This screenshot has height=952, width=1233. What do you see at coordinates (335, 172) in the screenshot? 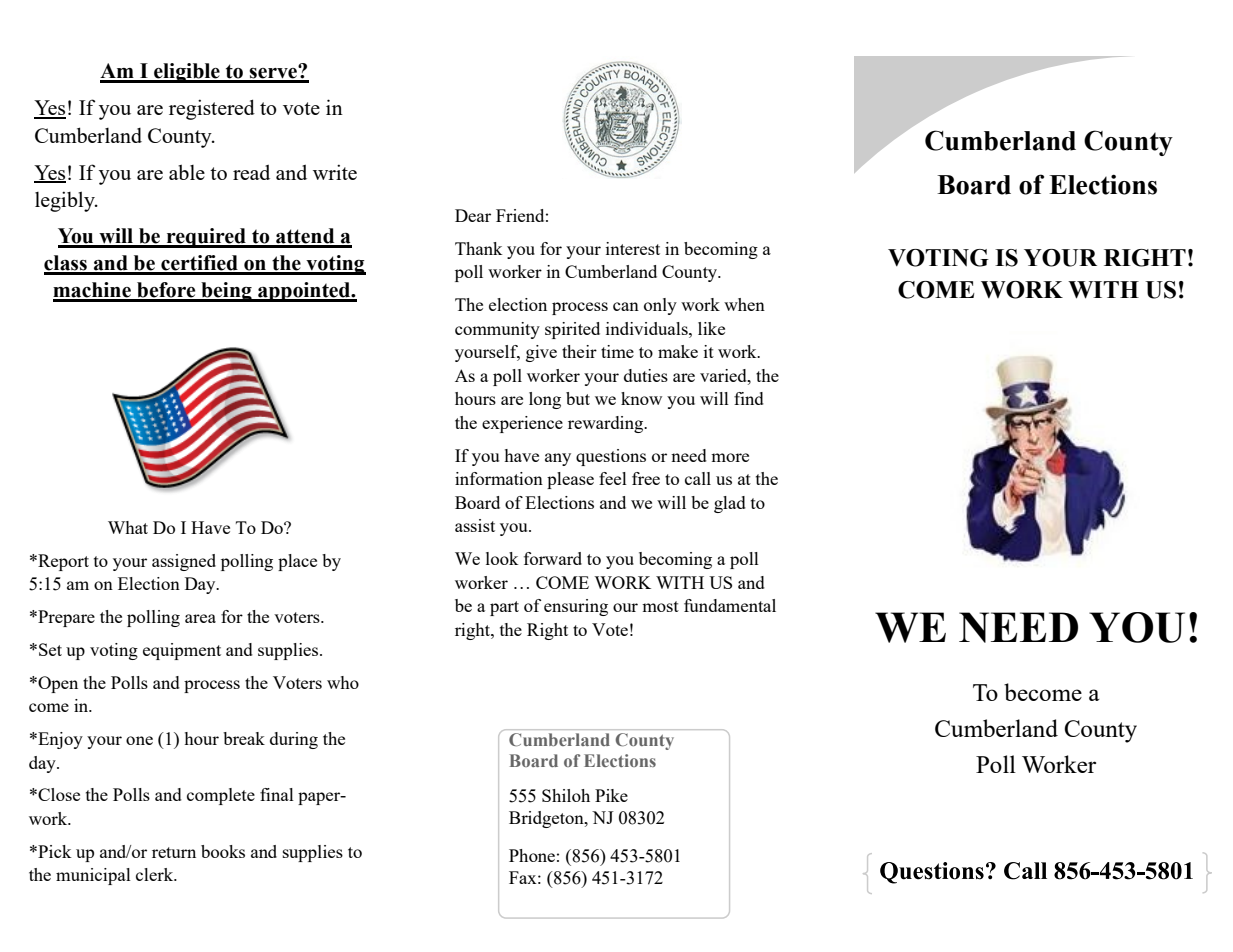
I see `write` at bounding box center [335, 172].
